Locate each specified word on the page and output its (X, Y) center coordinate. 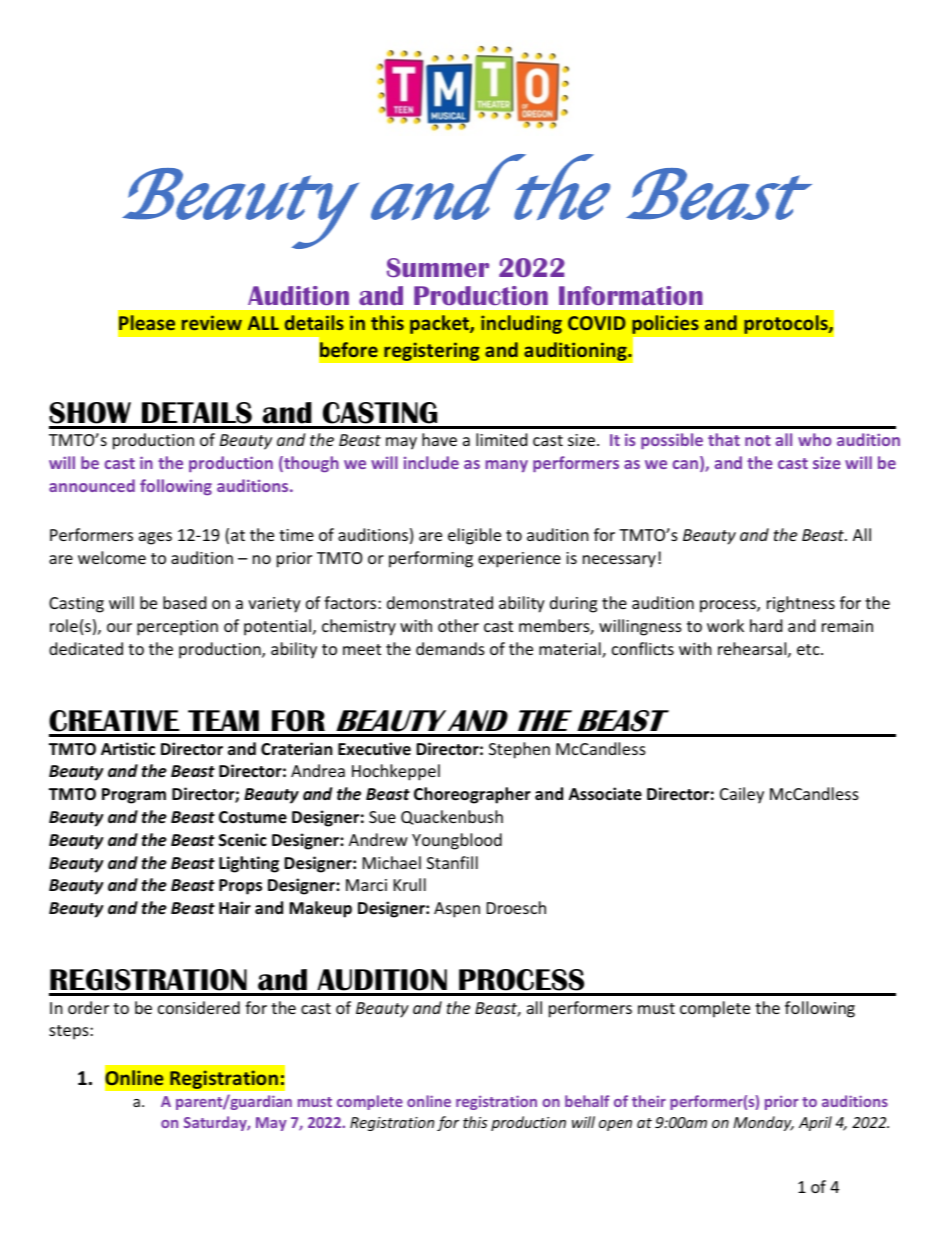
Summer (438, 268)
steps (70, 1032)
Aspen (457, 910)
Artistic (128, 749)
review (212, 322)
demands (450, 648)
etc (809, 649)
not (758, 440)
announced (92, 485)
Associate (605, 794)
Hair (235, 907)
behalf (587, 1101)
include (431, 462)
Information (631, 295)
